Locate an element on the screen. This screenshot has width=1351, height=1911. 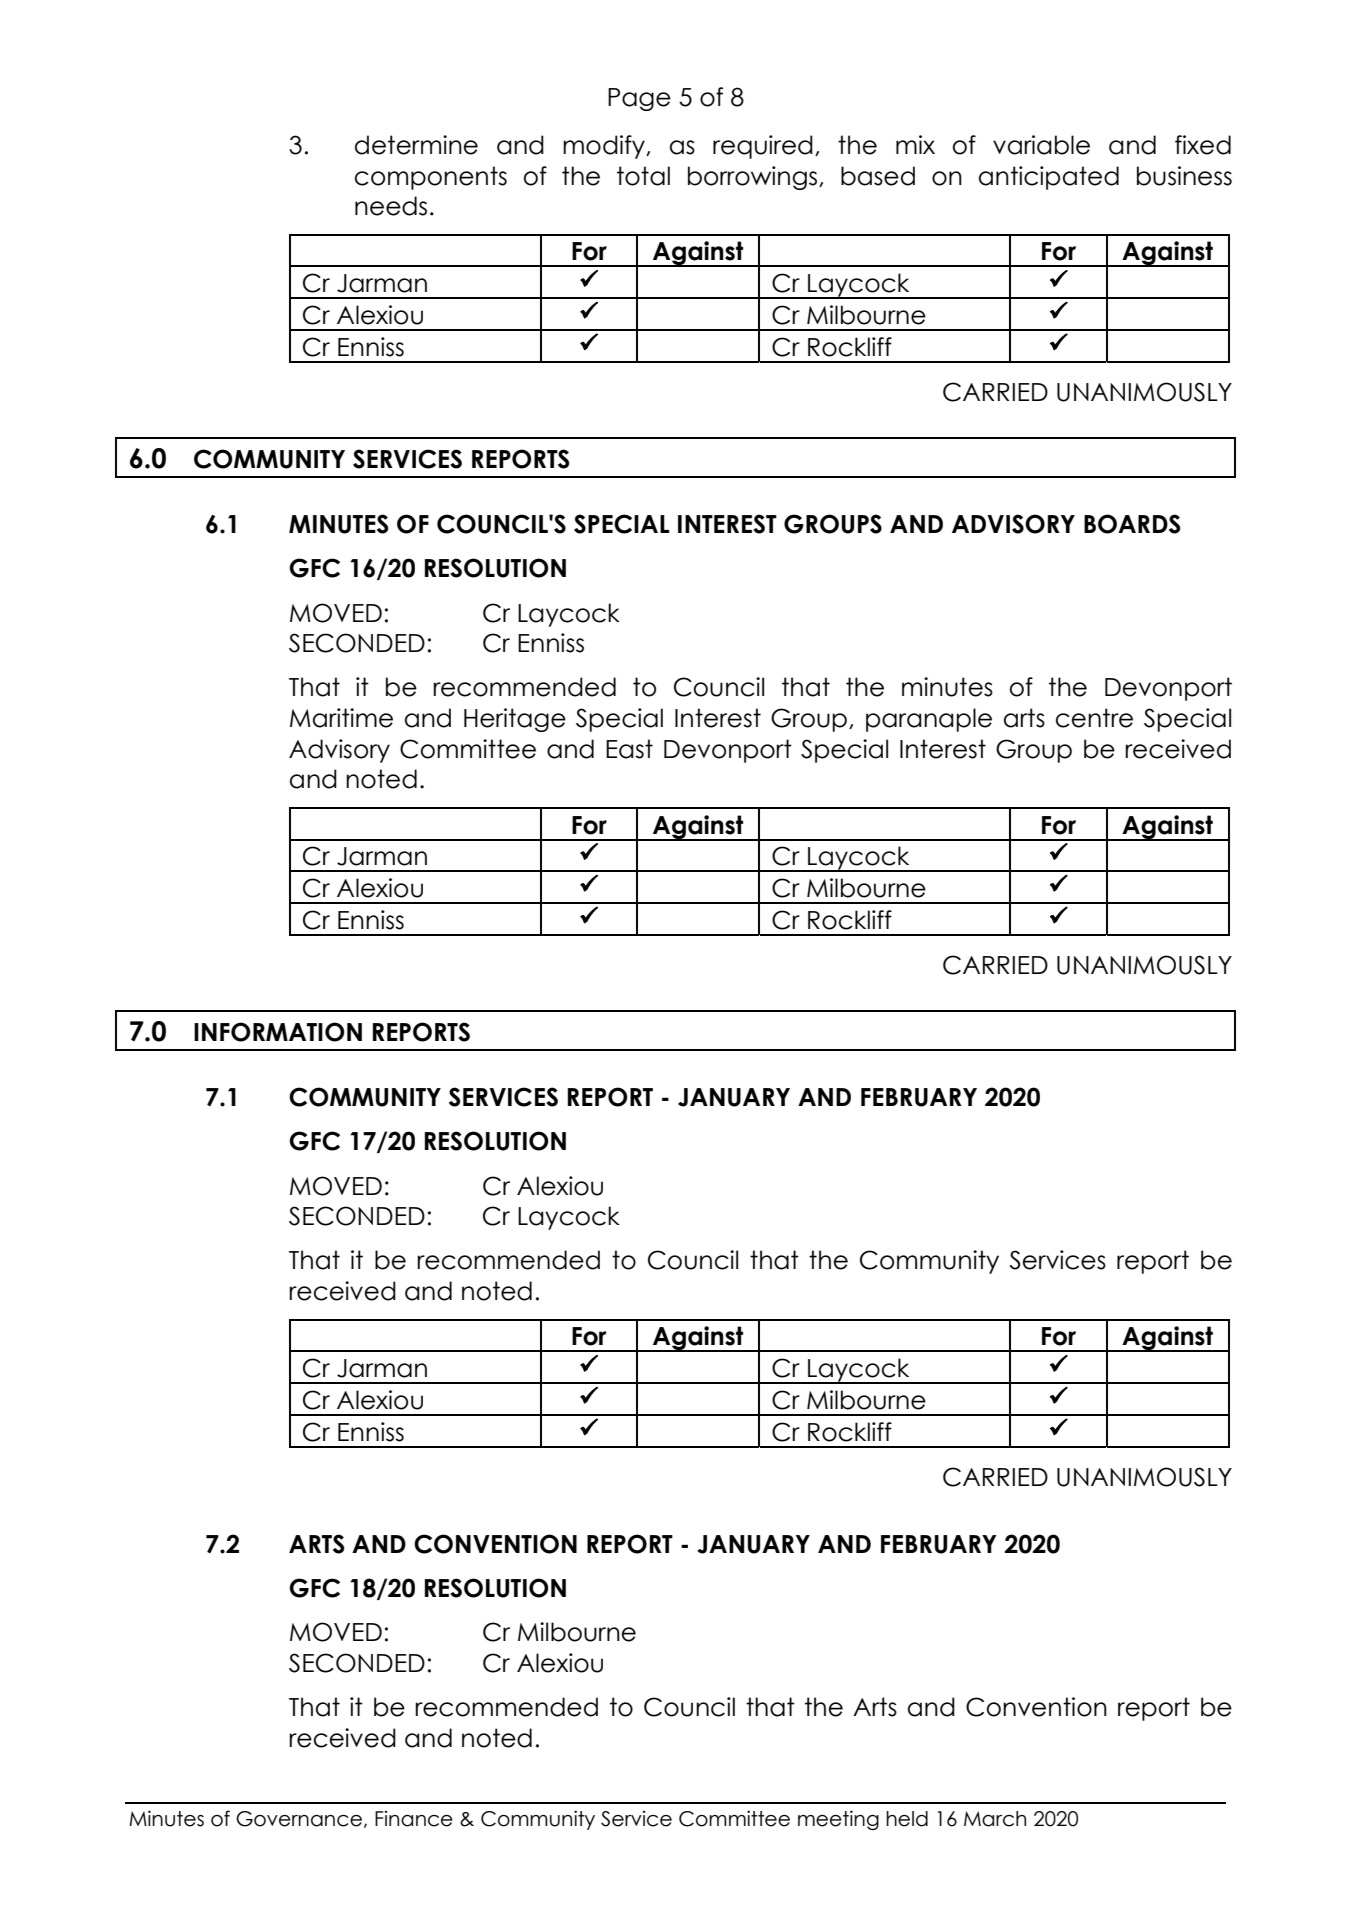
East is located at coordinates (629, 749).
